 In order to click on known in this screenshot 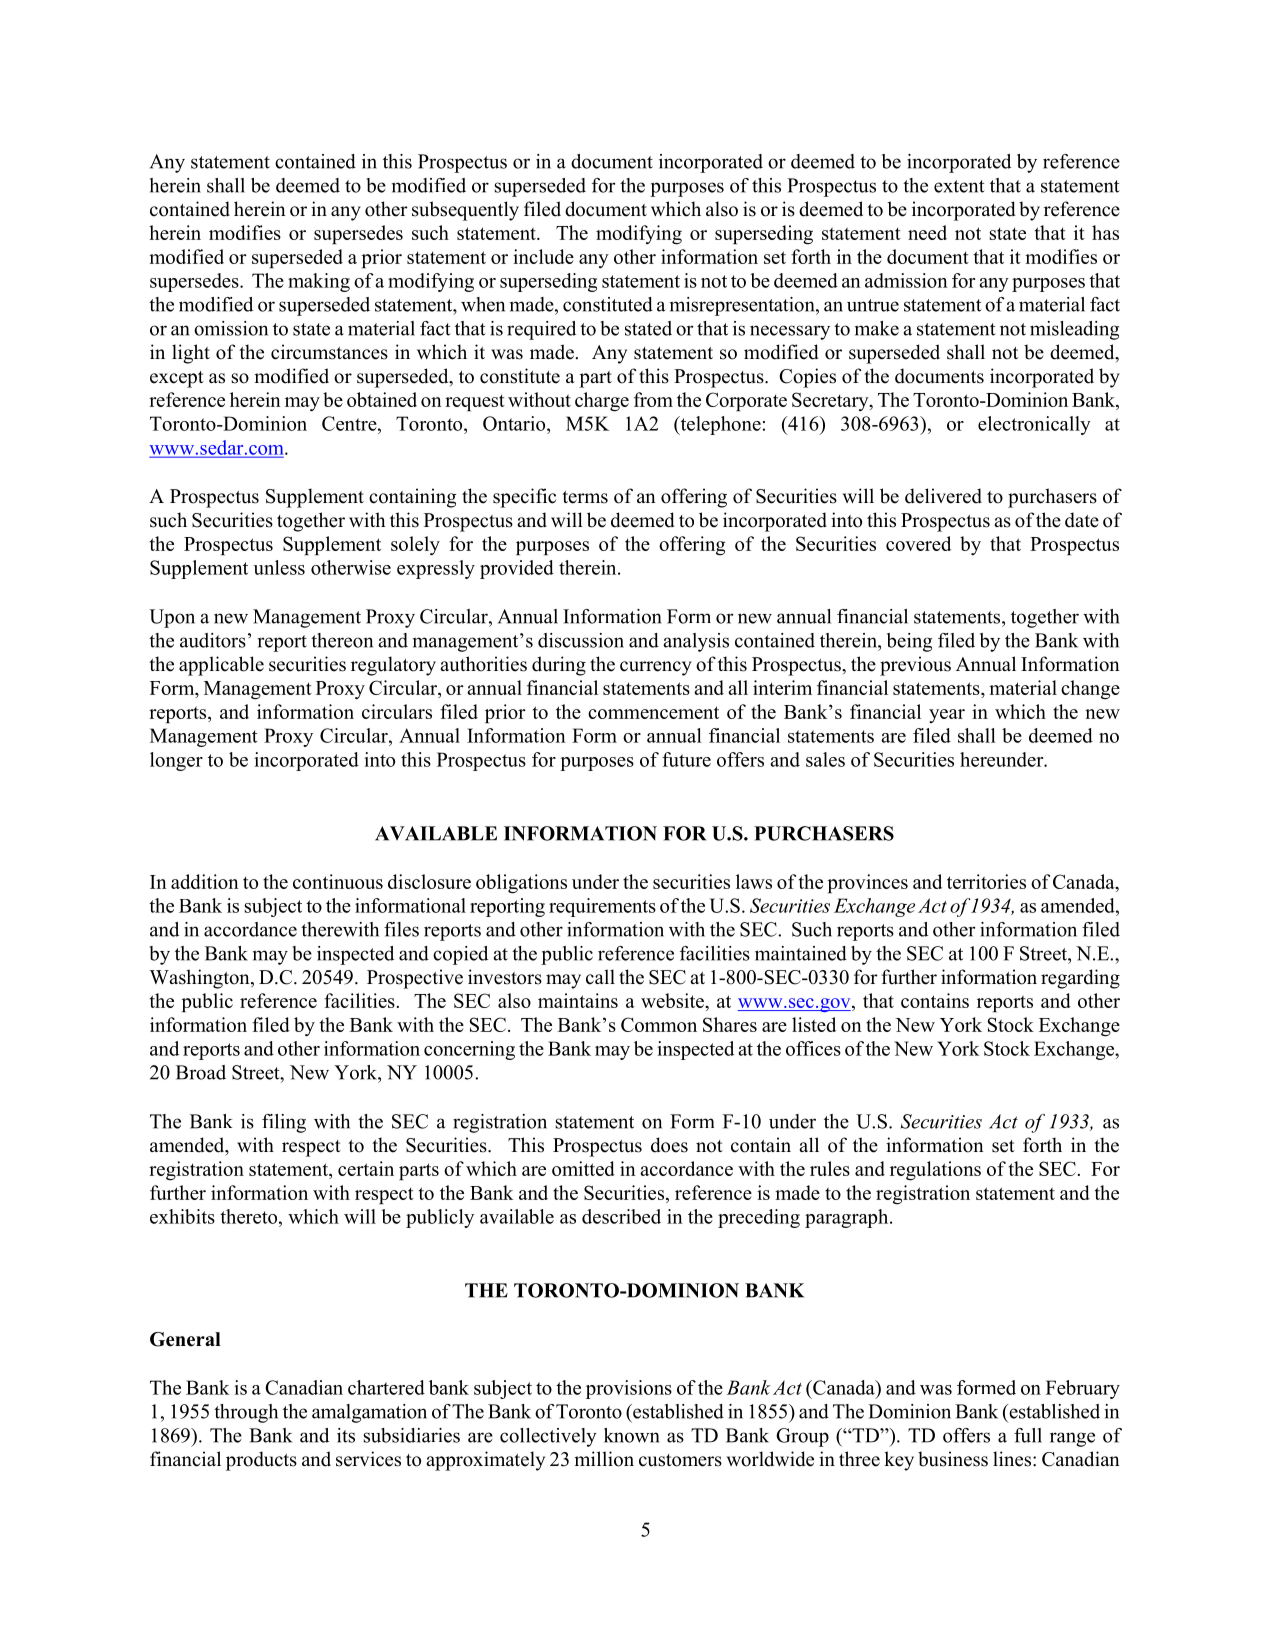, I will do `click(632, 1435)`.
